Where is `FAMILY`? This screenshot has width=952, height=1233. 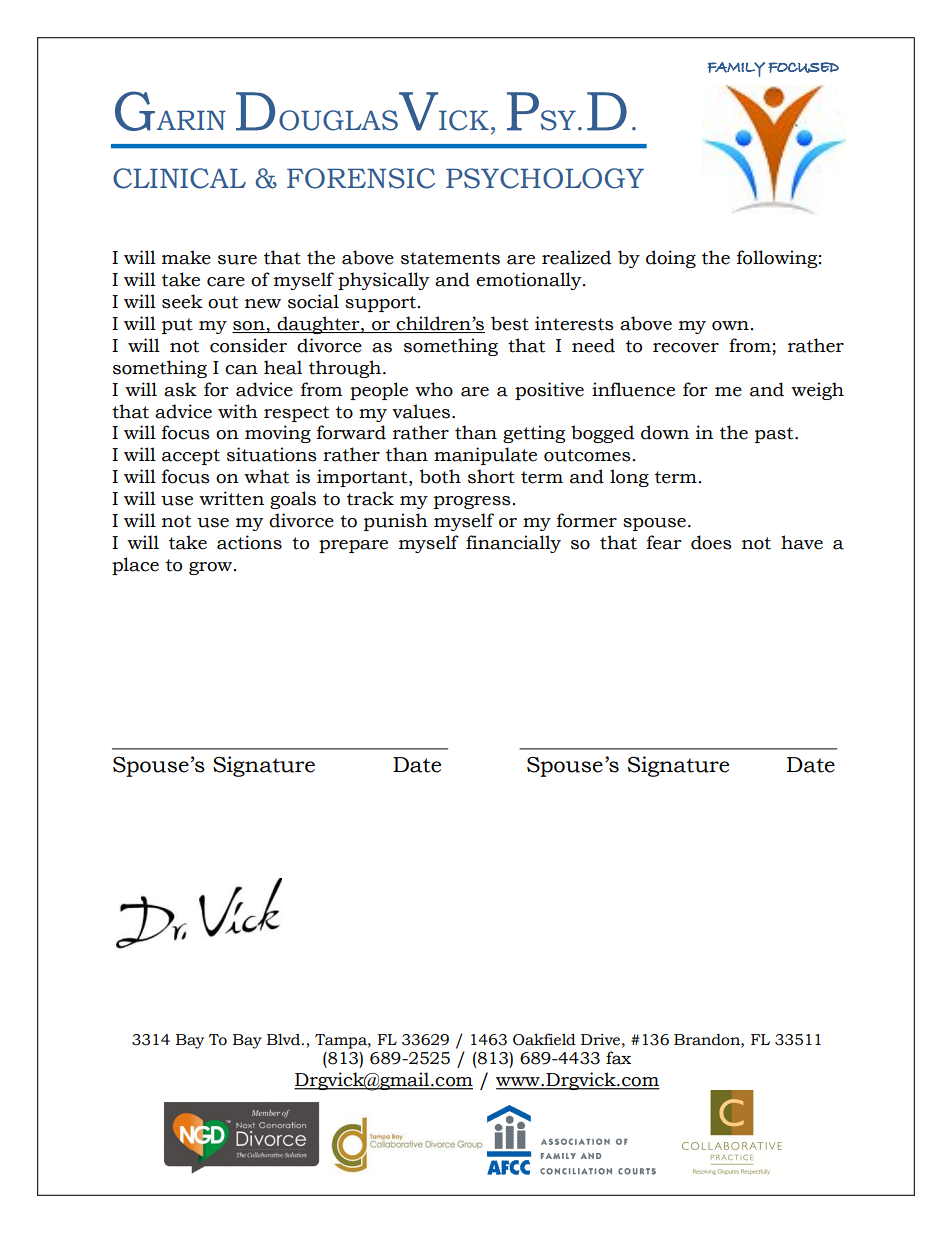
FAMILY is located at coordinates (736, 69).
